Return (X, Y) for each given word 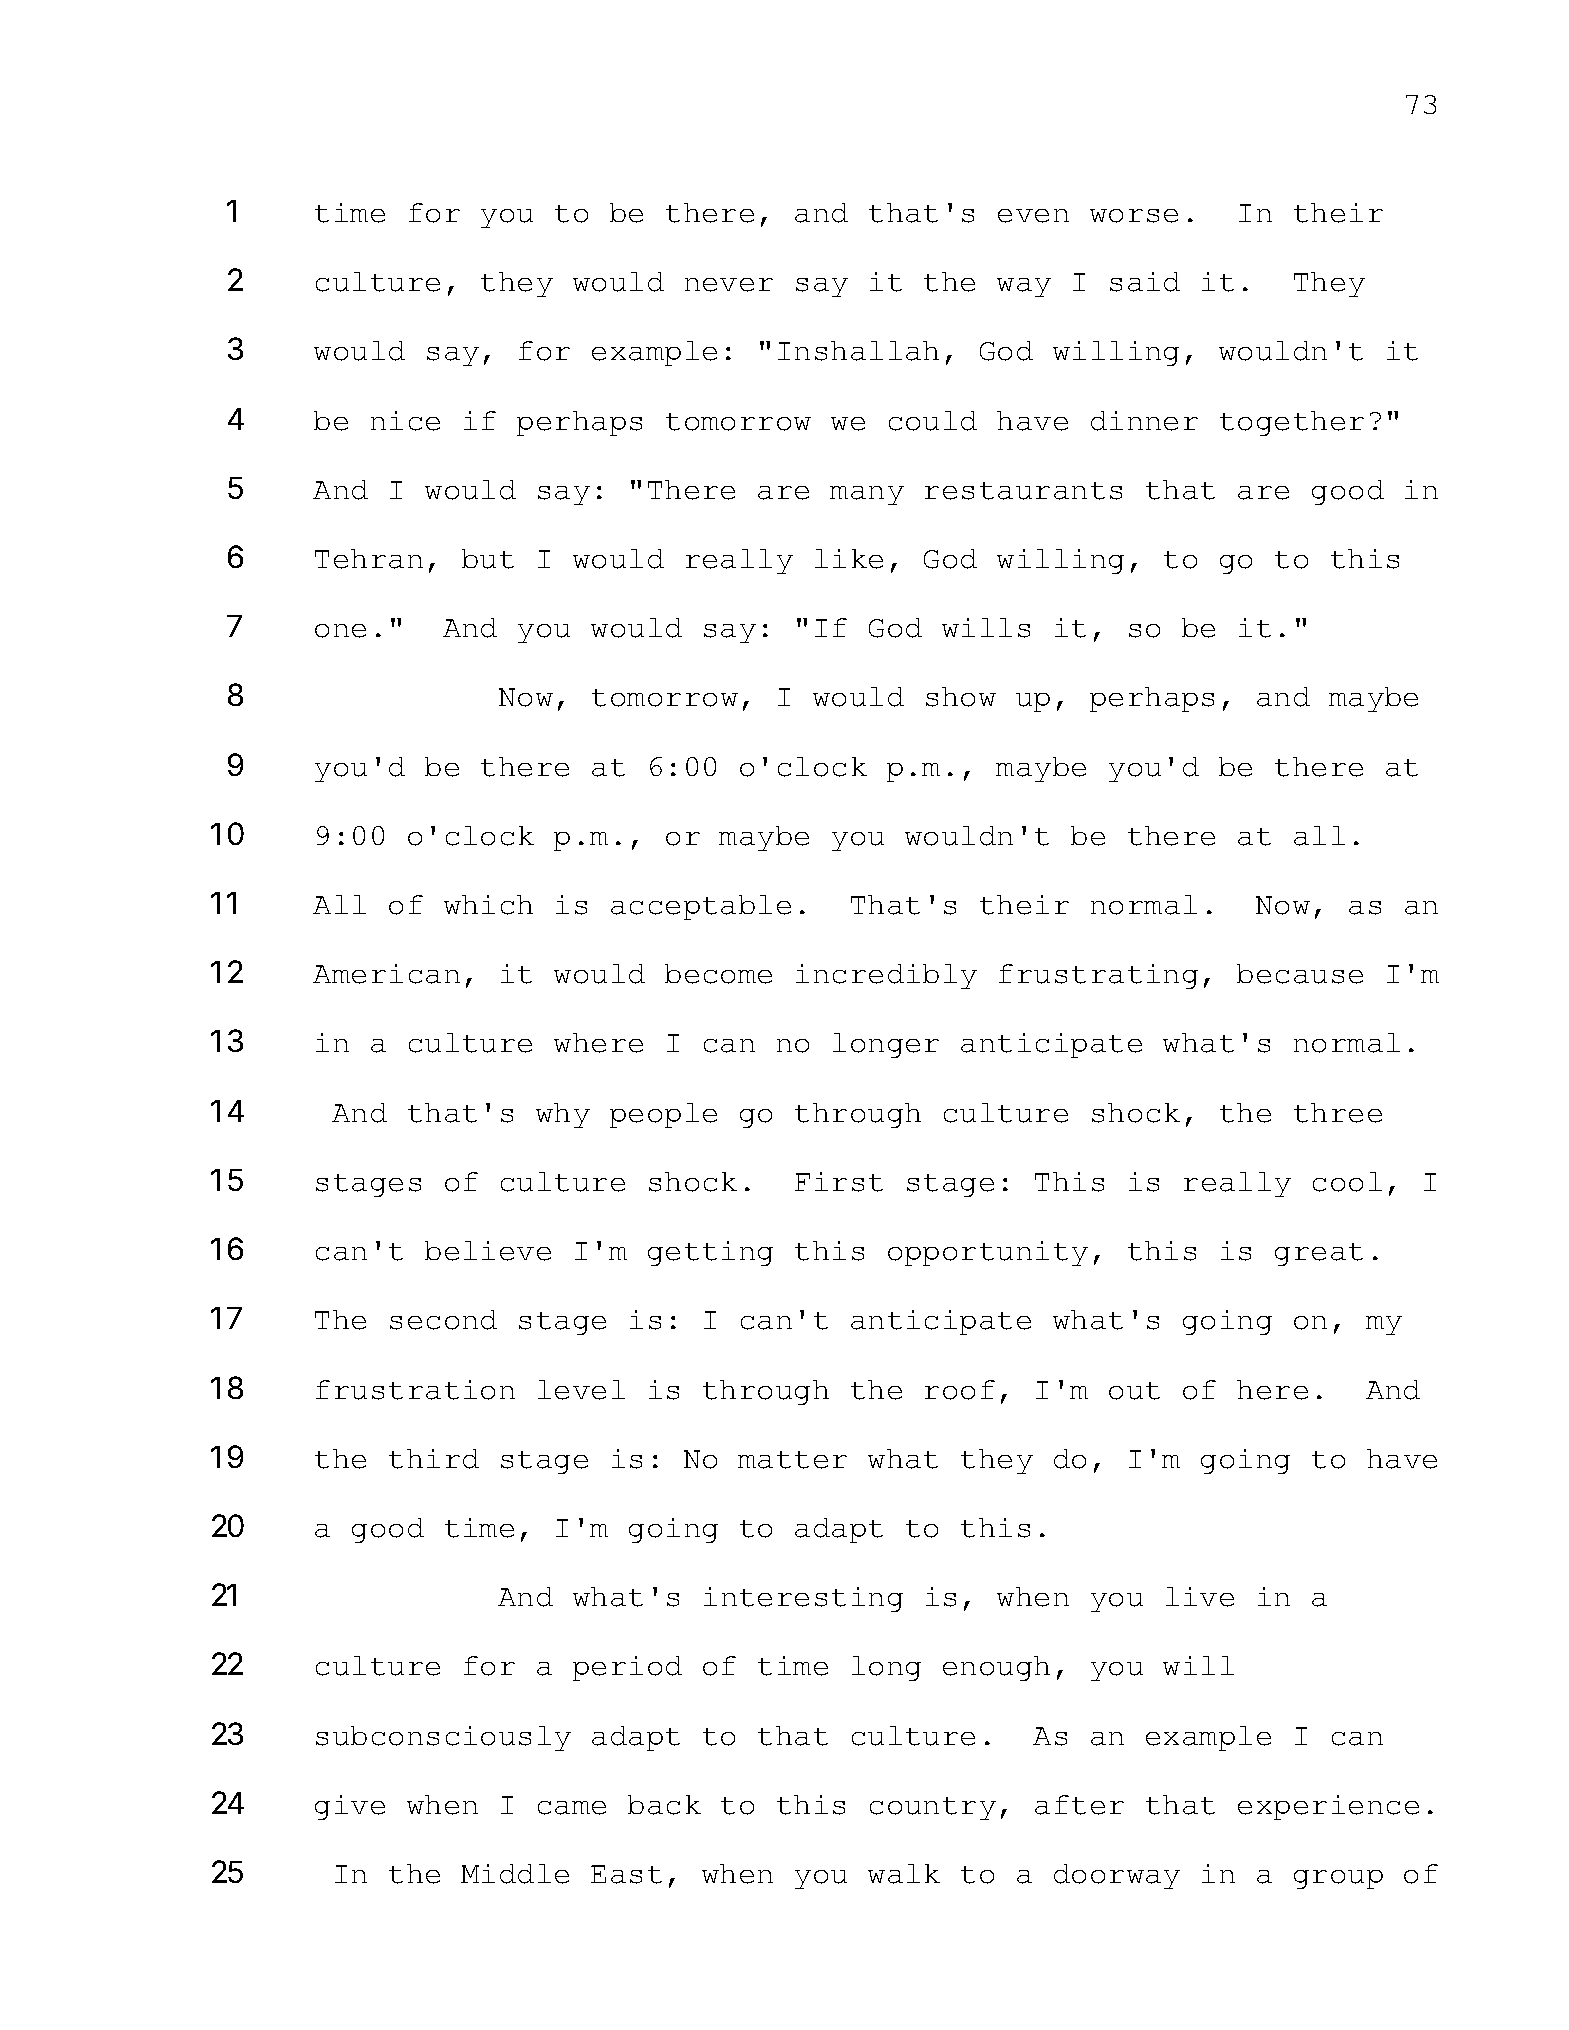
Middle (515, 1874)
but (488, 559)
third (434, 1459)
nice (405, 421)
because (1300, 974)
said (1145, 282)
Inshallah (858, 351)
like (849, 559)
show (961, 697)
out (1134, 1391)
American (386, 974)
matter (792, 1460)
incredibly (886, 976)
